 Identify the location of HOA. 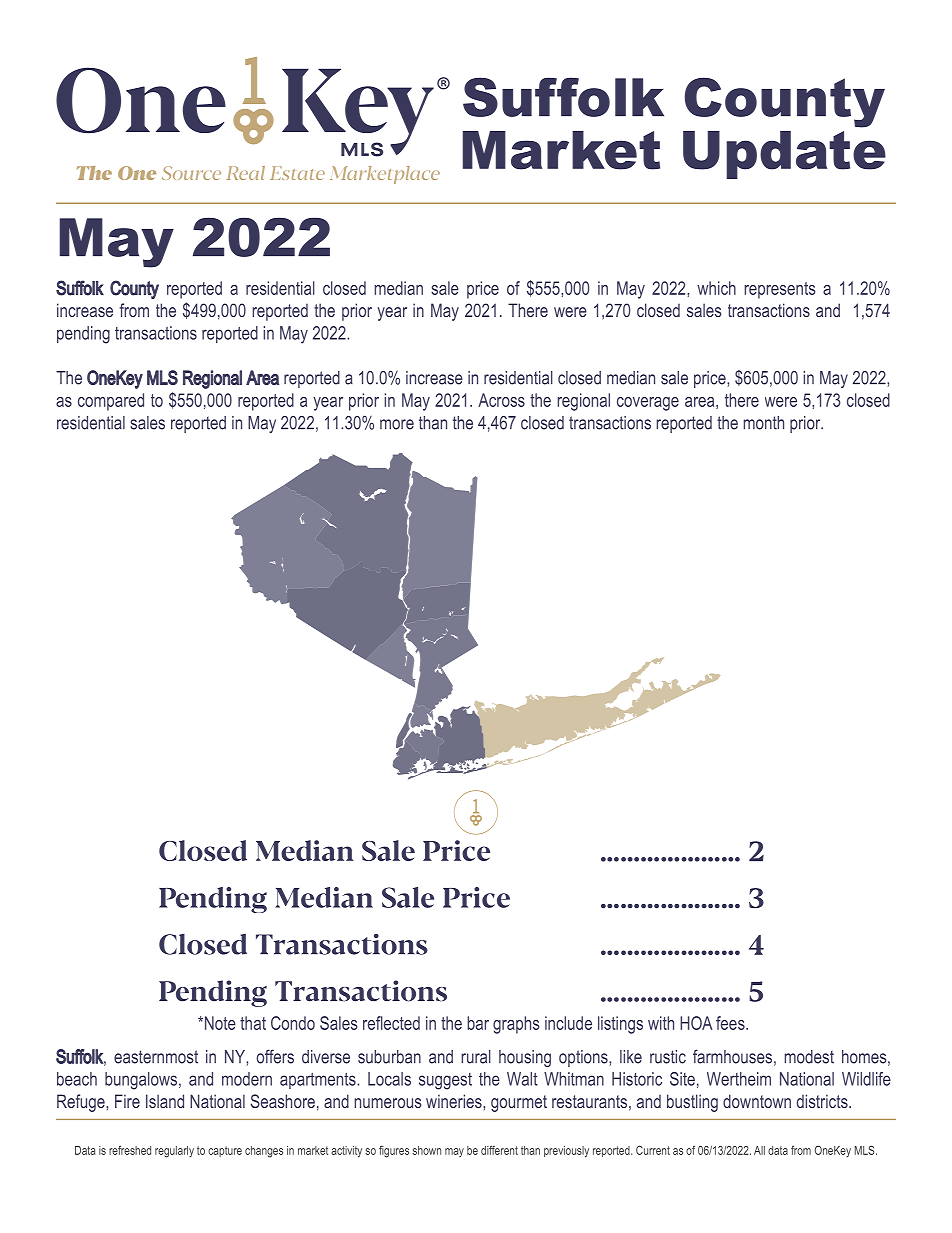
(696, 1023).
